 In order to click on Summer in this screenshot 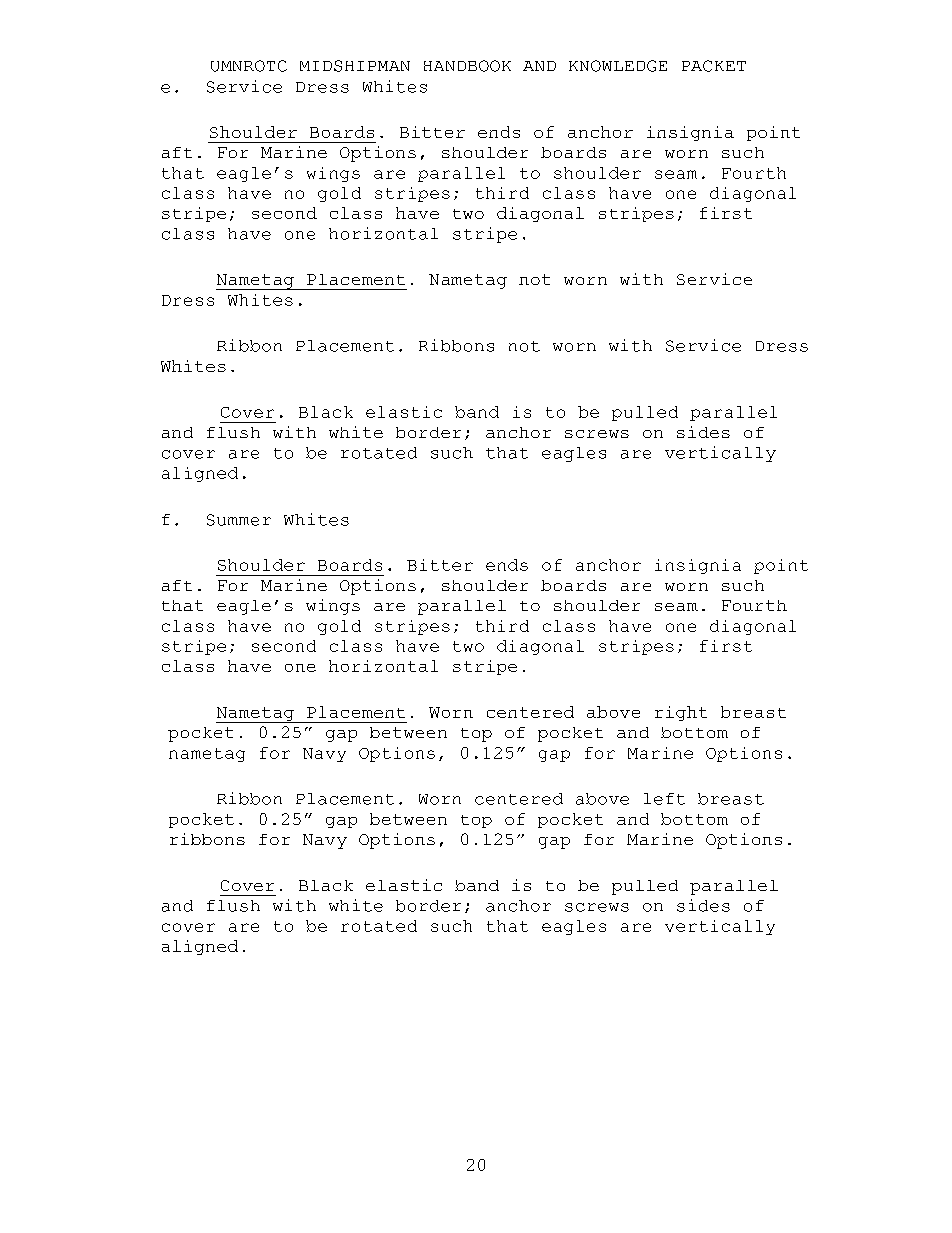, I will do `click(239, 520)`.
